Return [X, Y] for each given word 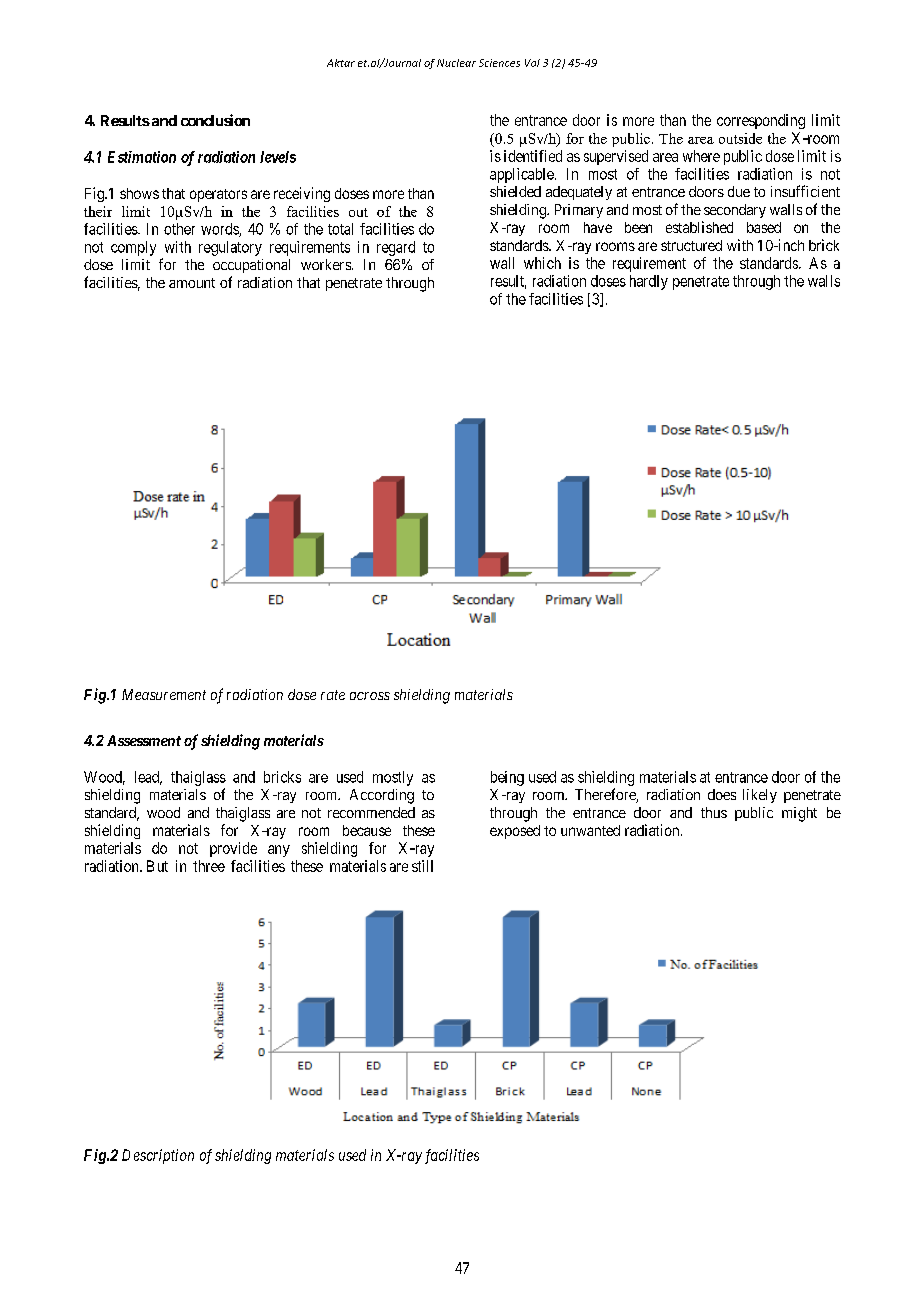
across [370, 696]
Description [158, 1156]
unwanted [590, 830]
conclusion [215, 120]
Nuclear [456, 63]
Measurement [164, 694]
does [722, 794]
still [422, 866]
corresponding [761, 121]
